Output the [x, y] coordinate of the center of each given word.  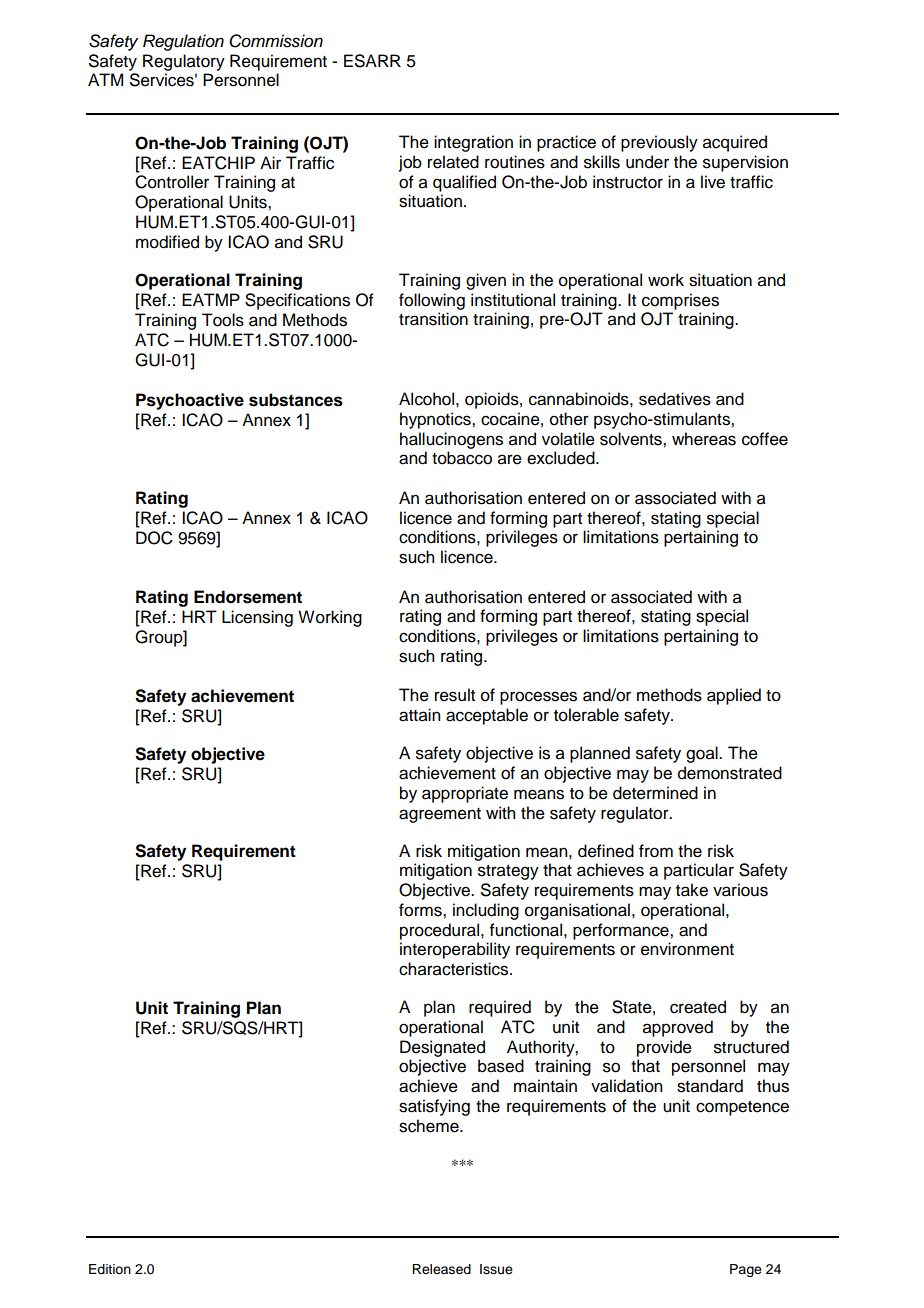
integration [473, 143]
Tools [223, 320]
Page [746, 1270]
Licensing [257, 618]
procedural [439, 931]
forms [421, 910]
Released [441, 1269]
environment [687, 949]
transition [433, 319]
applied [734, 696]
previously [659, 143]
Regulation [183, 42]
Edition [110, 1269]
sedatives [675, 399]
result [455, 695]
